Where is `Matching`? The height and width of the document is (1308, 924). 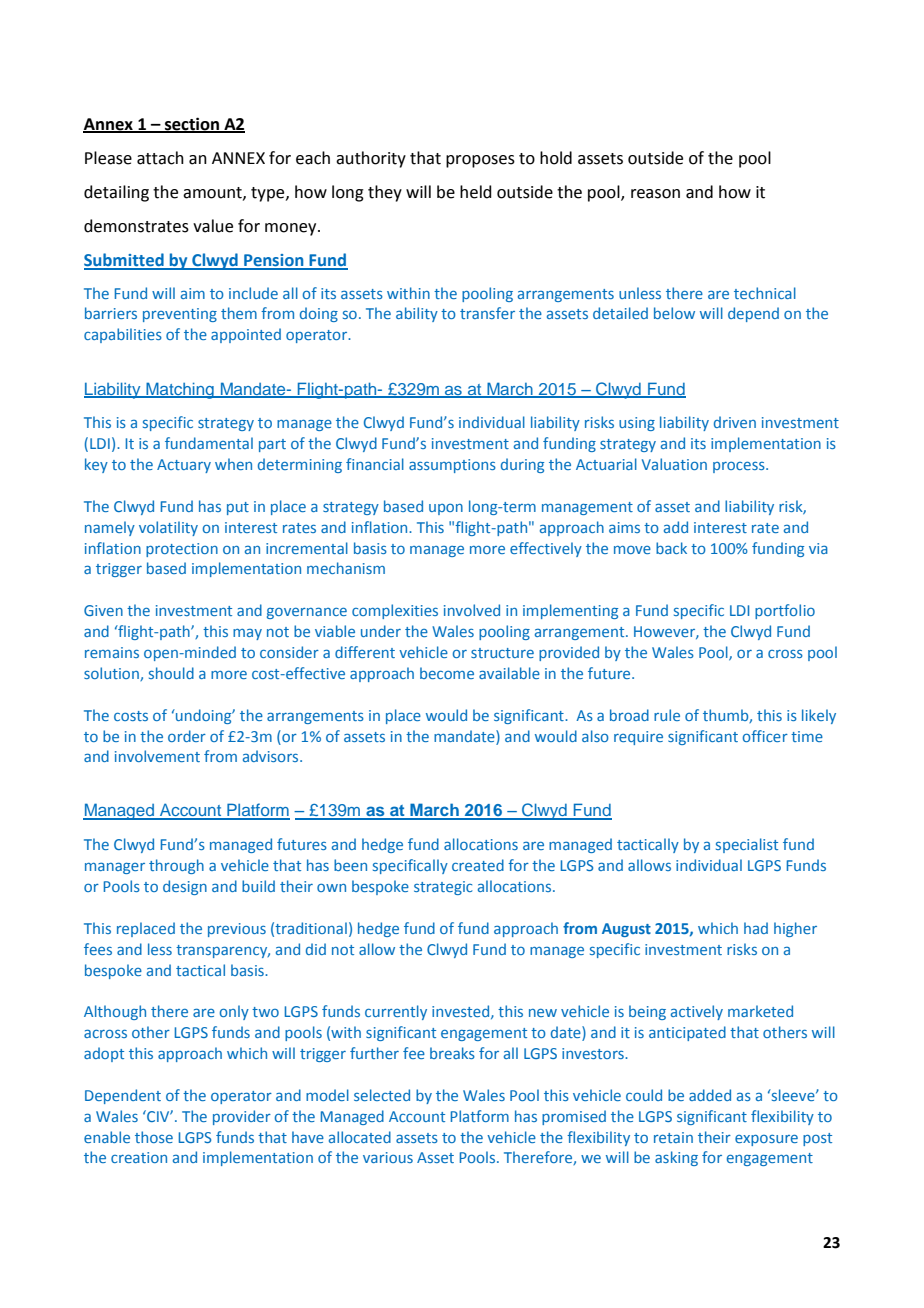 Matching is located at coordinates (180, 390).
